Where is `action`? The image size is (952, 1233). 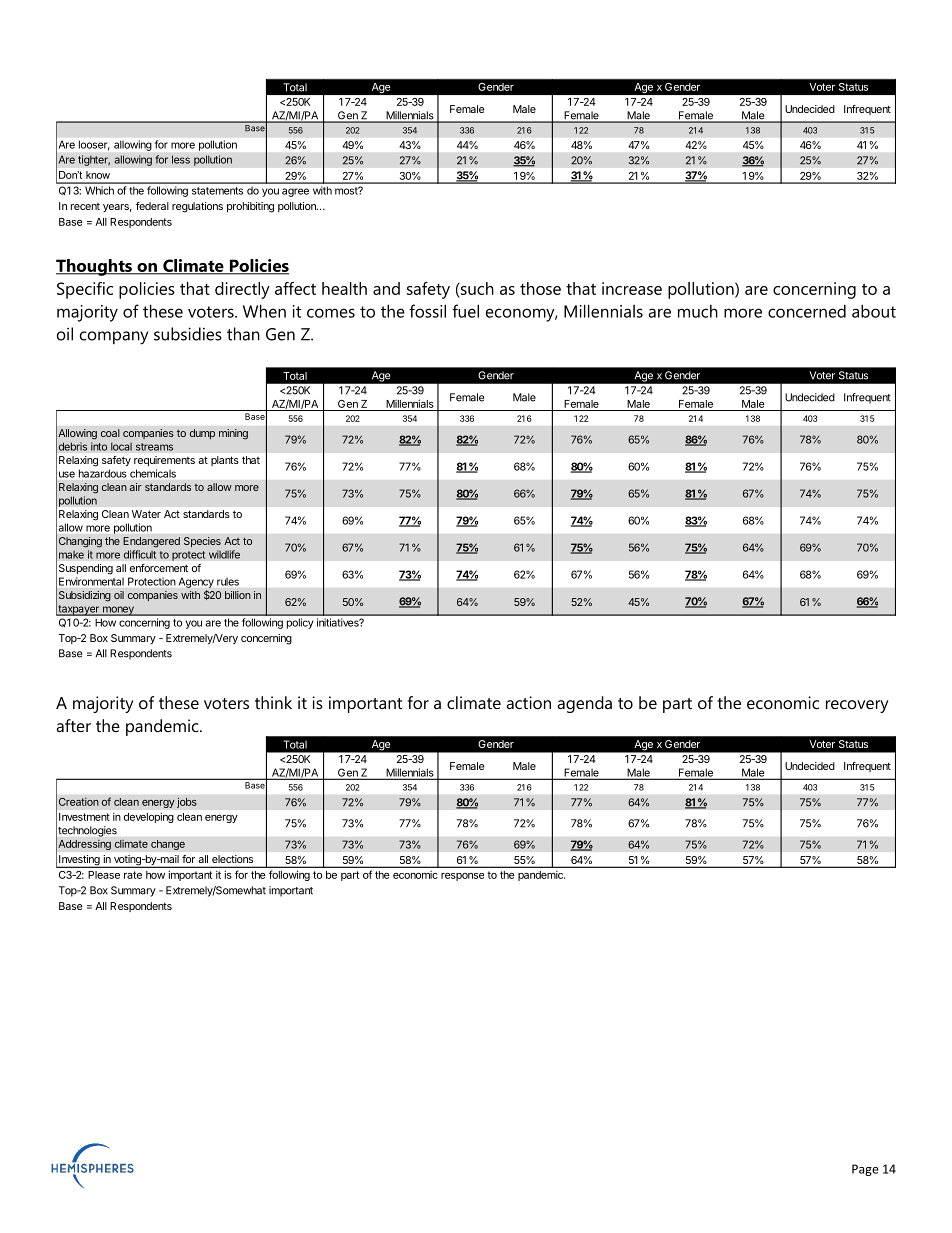 action is located at coordinates (528, 702).
